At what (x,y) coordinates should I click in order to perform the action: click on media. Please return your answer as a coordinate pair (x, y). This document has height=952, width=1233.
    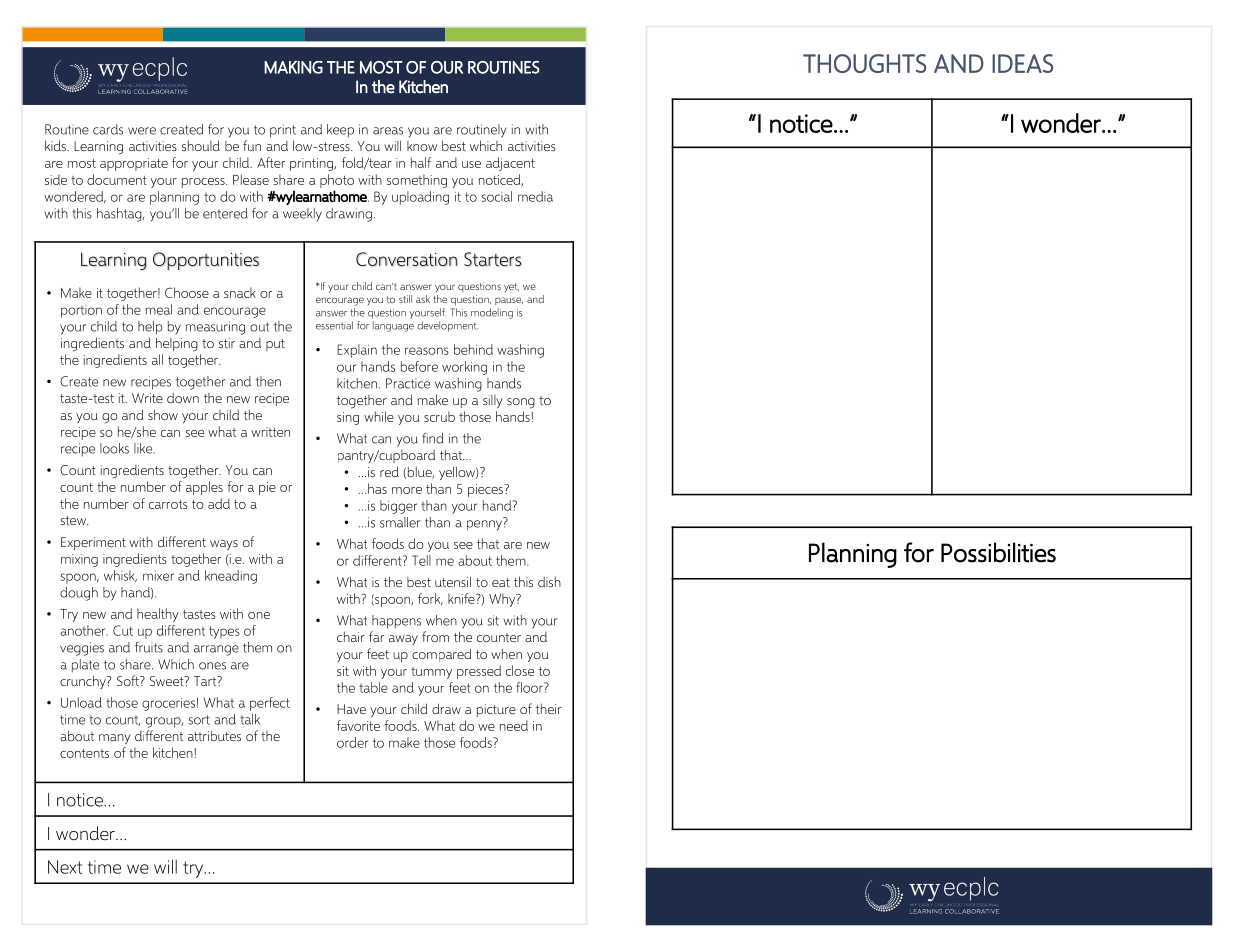
    Looking at the image, I should click on (535, 196).
